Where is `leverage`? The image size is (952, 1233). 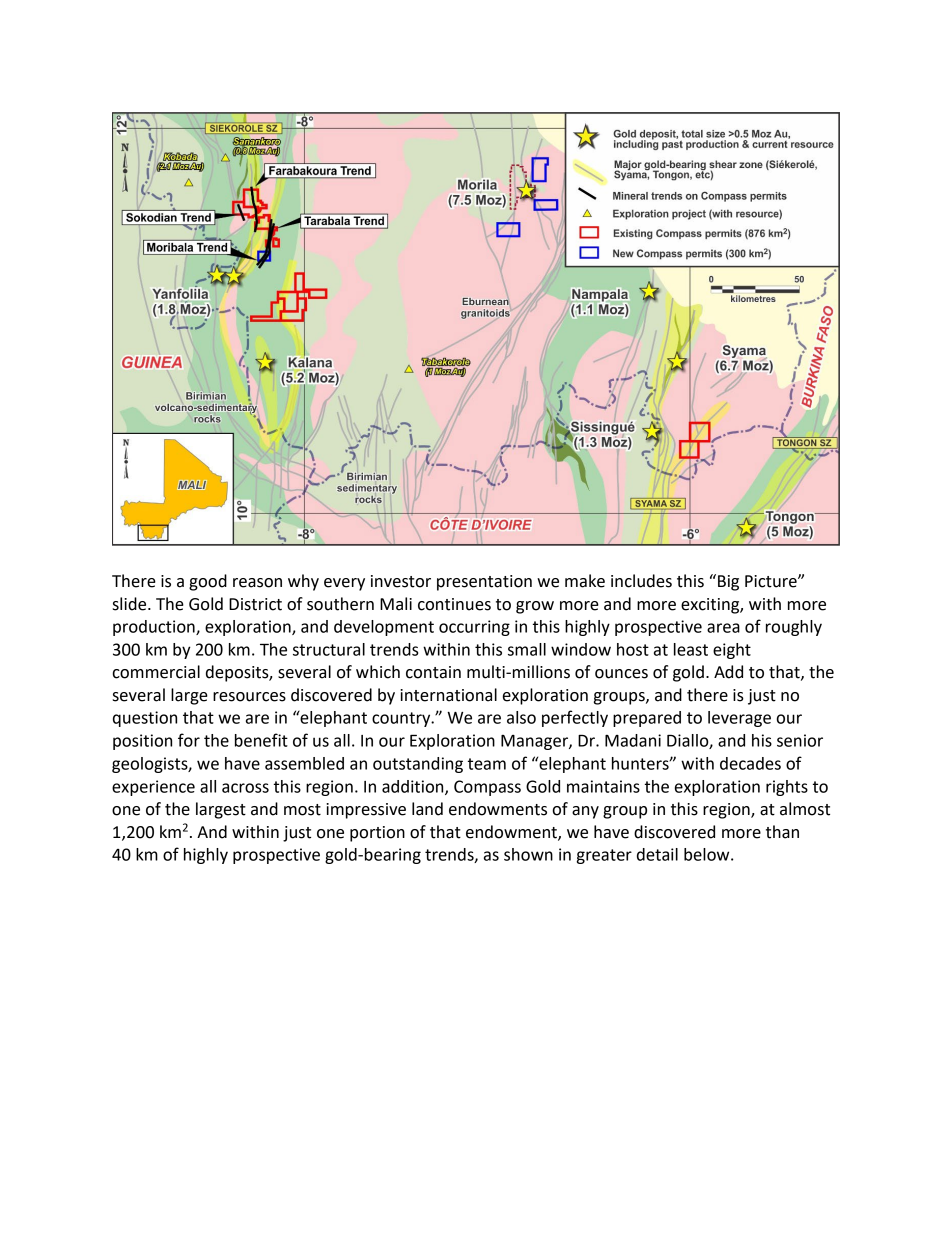 leverage is located at coordinates (739, 719).
